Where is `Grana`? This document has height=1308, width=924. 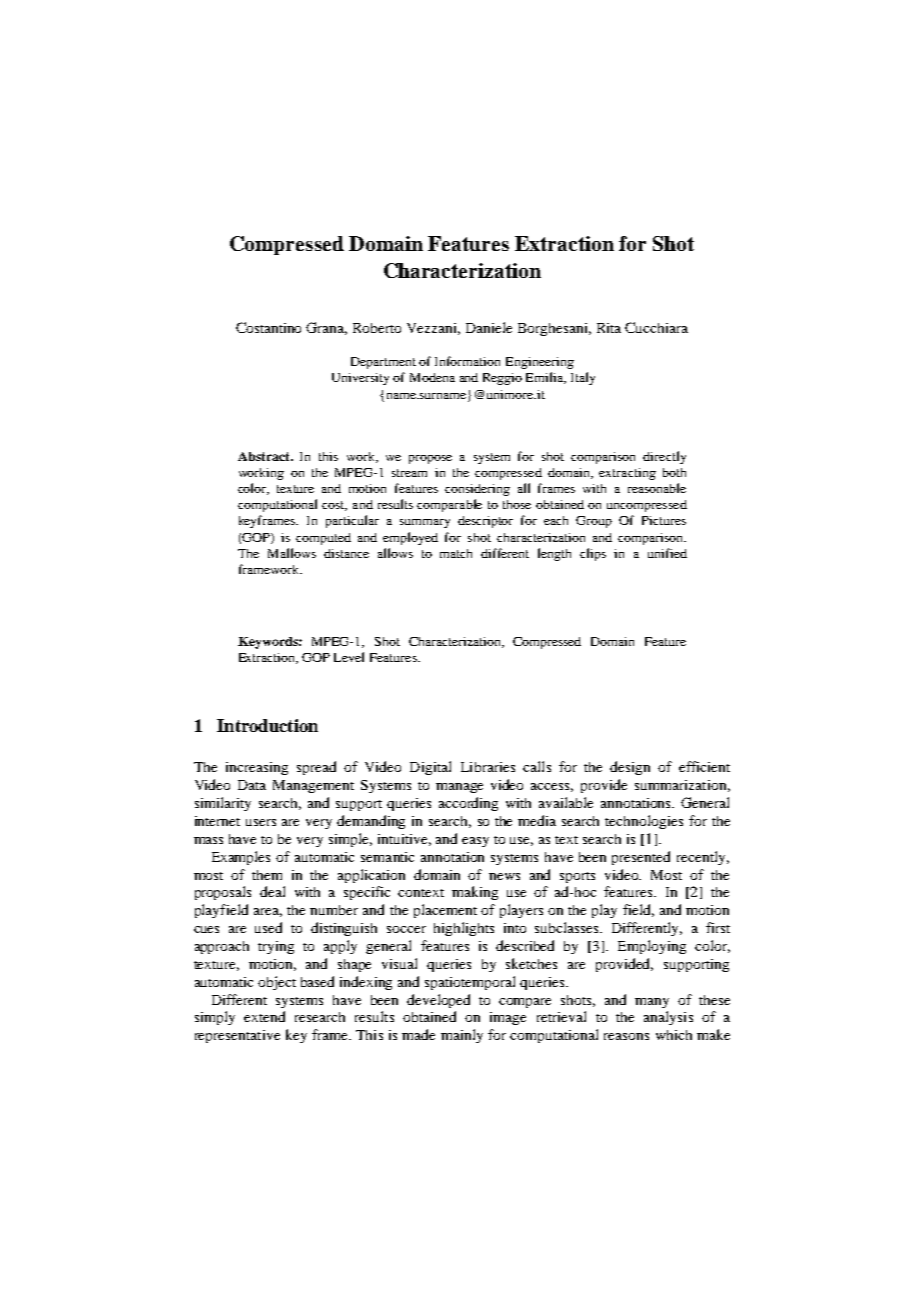
Grana is located at coordinates (326, 328).
